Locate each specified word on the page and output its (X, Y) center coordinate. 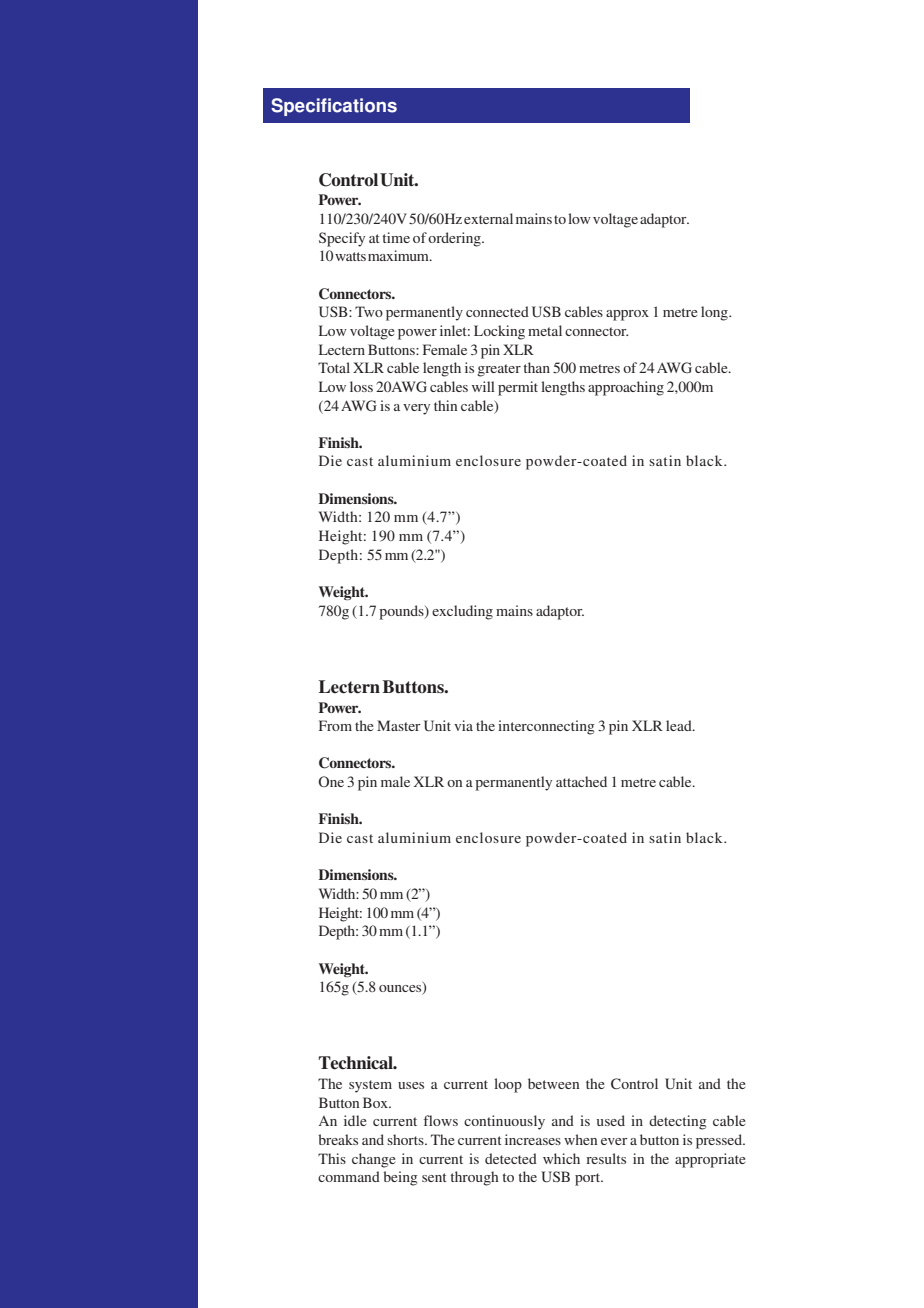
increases (533, 1139)
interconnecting (546, 727)
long (715, 313)
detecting (678, 1122)
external (488, 218)
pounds (402, 612)
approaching (626, 388)
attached (581, 781)
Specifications (334, 107)
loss (361, 386)
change (374, 1160)
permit (518, 388)
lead (680, 725)
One (331, 781)
